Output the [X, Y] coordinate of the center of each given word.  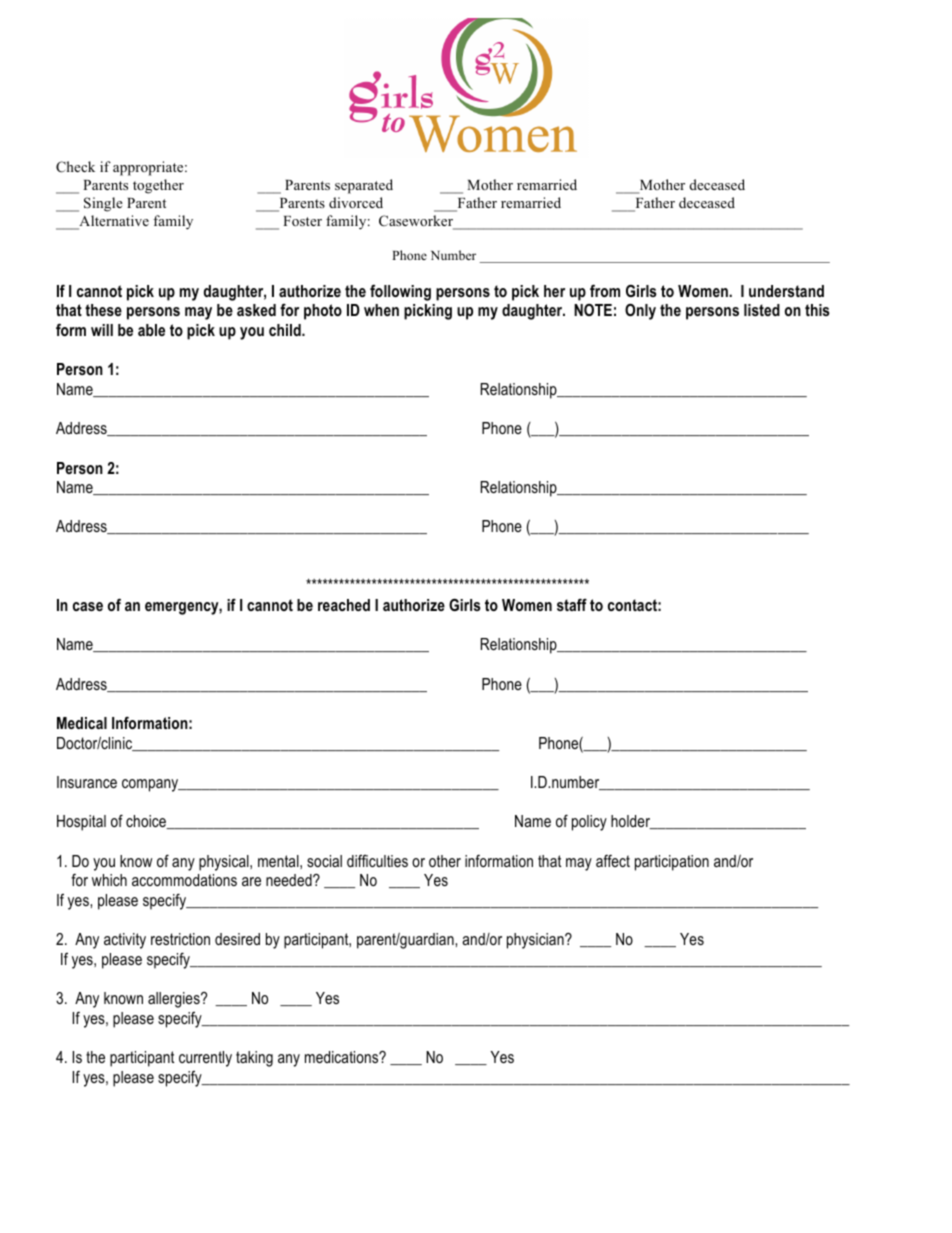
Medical [82, 723]
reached [344, 605]
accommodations [184, 880]
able [151, 330]
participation [672, 863]
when [381, 310]
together [158, 186]
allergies [175, 1000]
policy [589, 823]
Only [640, 311]
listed [762, 310]
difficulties [377, 861]
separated [364, 186]
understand [786, 291]
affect [613, 860]
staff [572, 604]
